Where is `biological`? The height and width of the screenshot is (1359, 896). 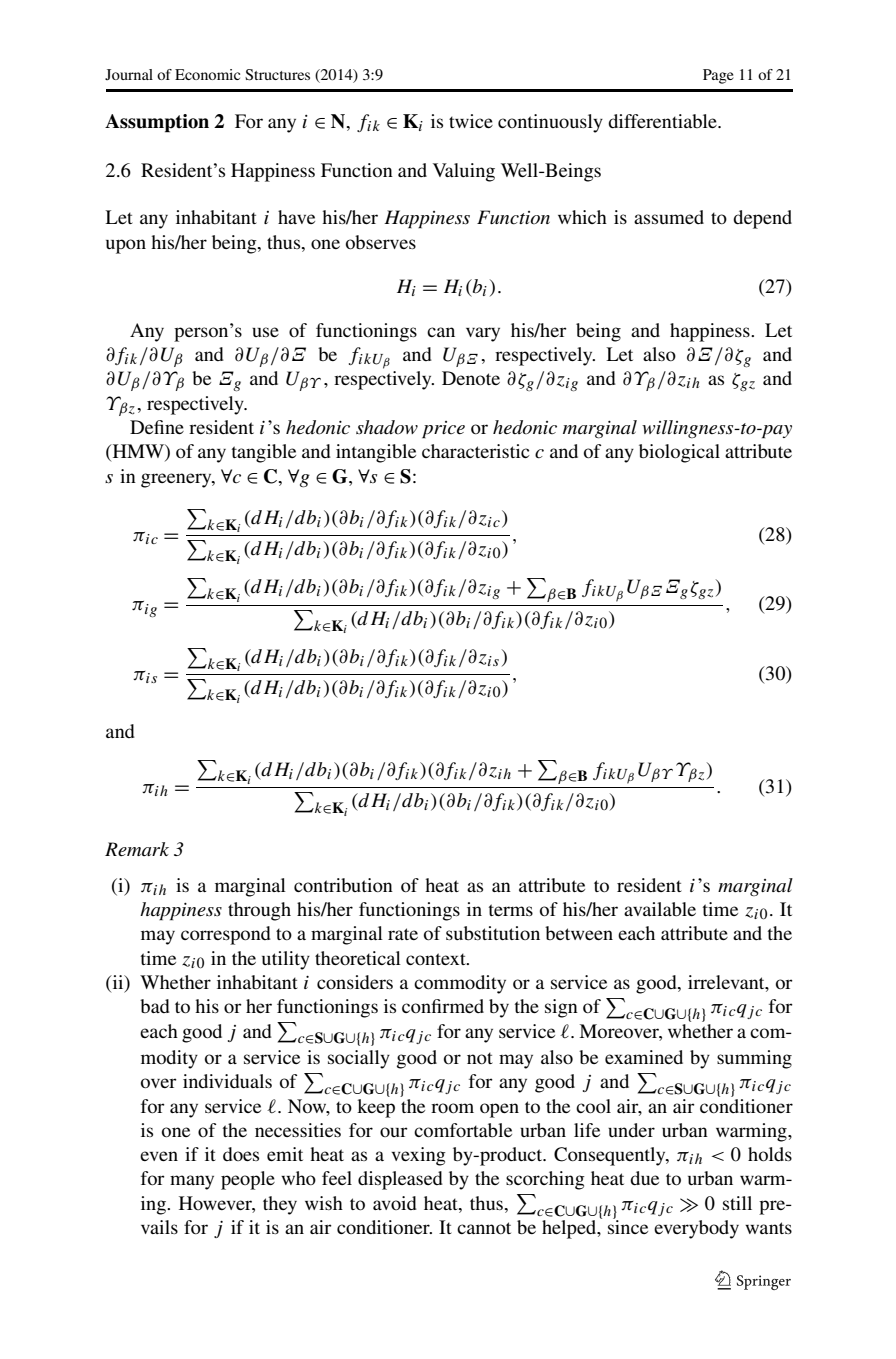 biological is located at coordinates (679, 453).
